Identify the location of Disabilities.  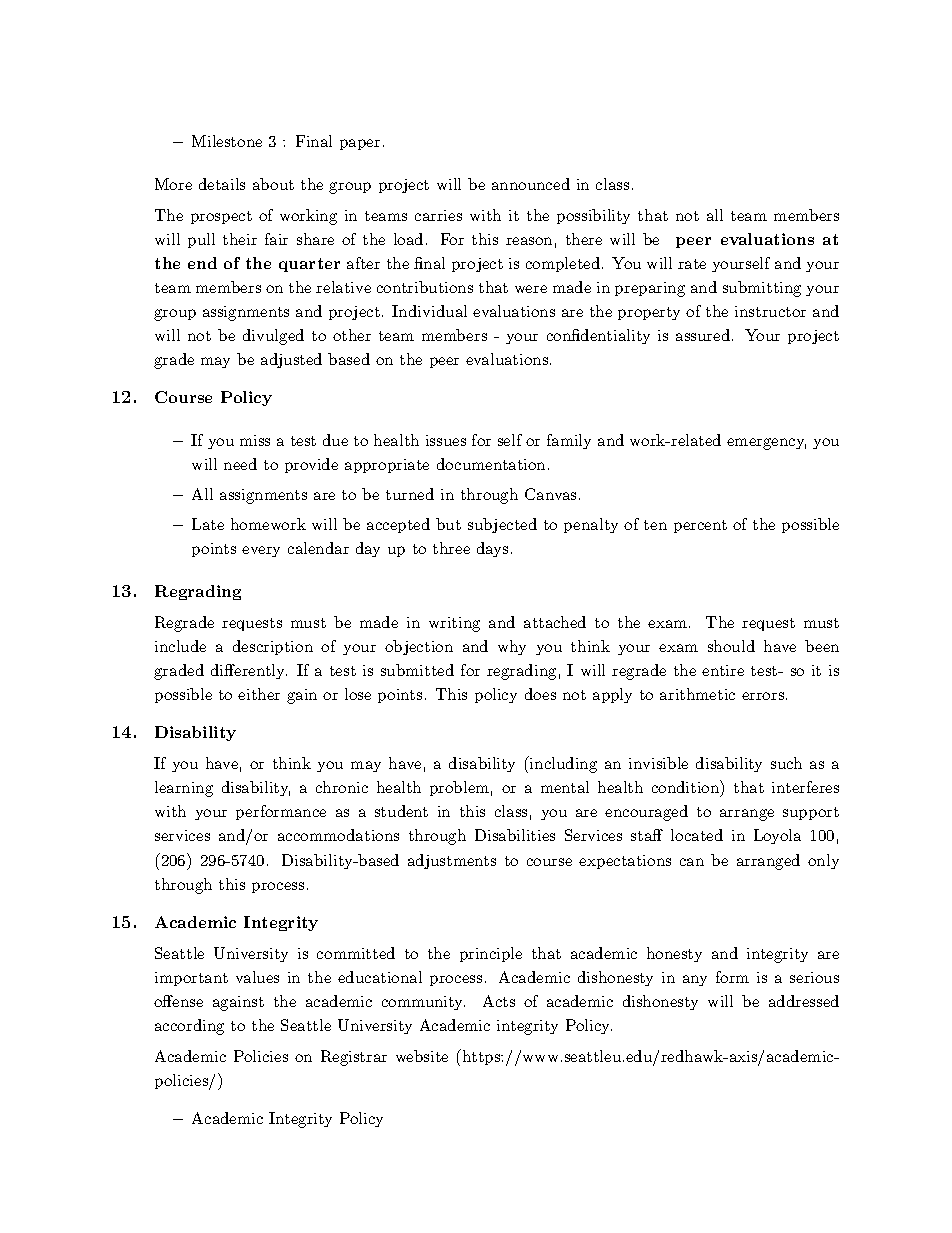
(515, 835).
